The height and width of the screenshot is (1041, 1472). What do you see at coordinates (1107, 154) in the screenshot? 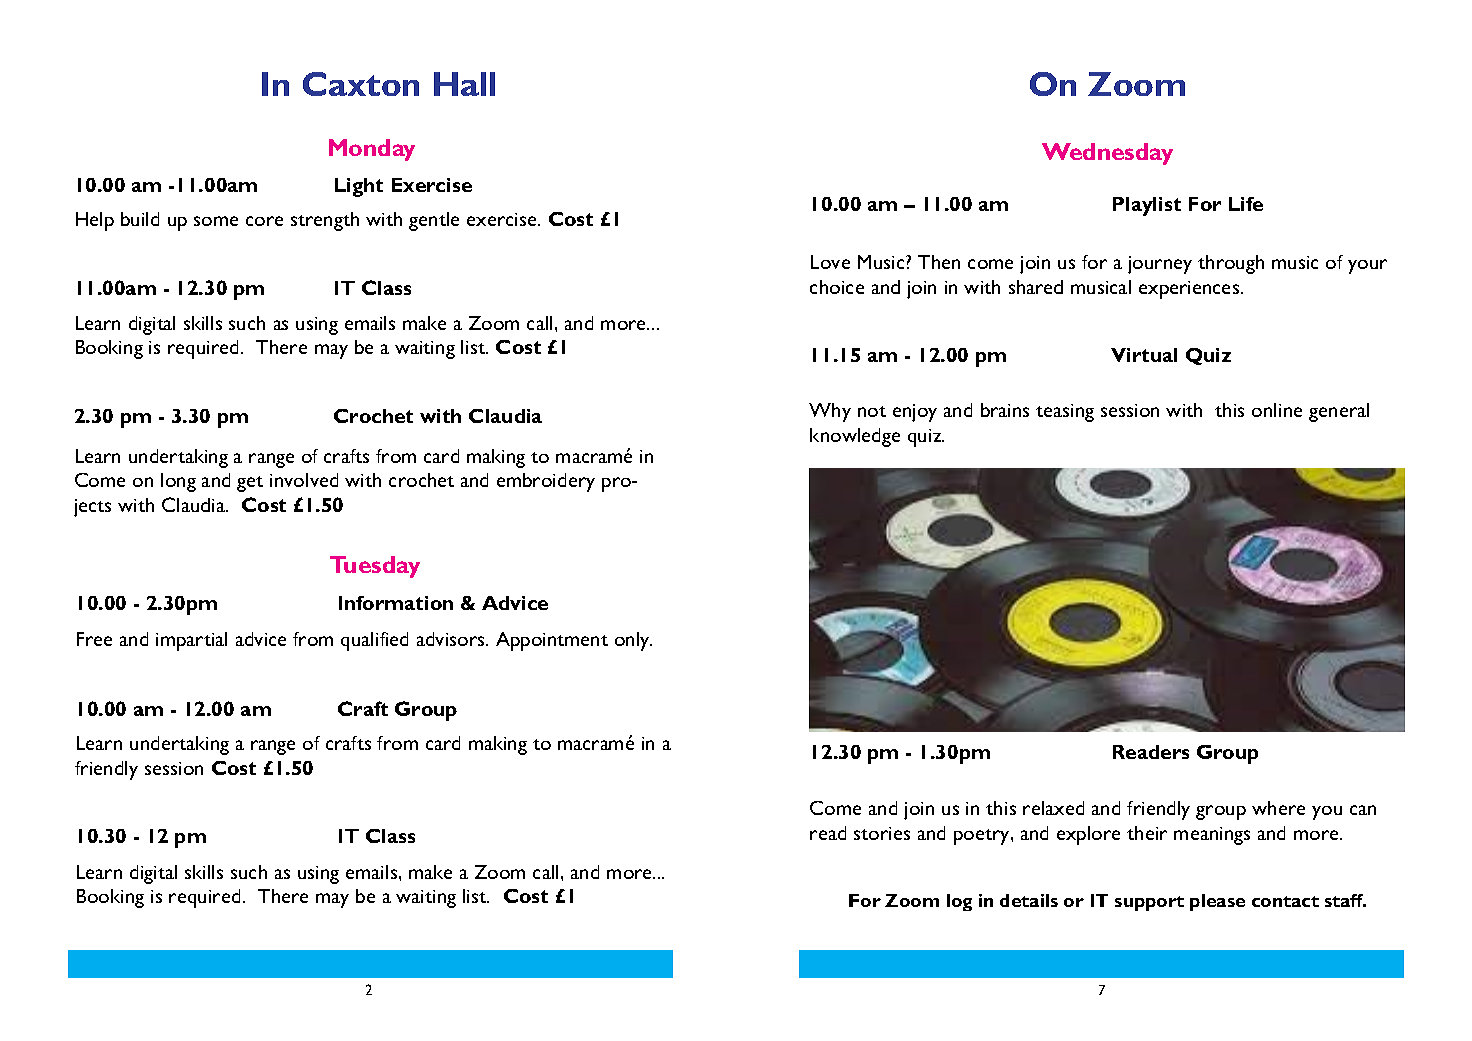
I see `Wednesday` at bounding box center [1107, 154].
